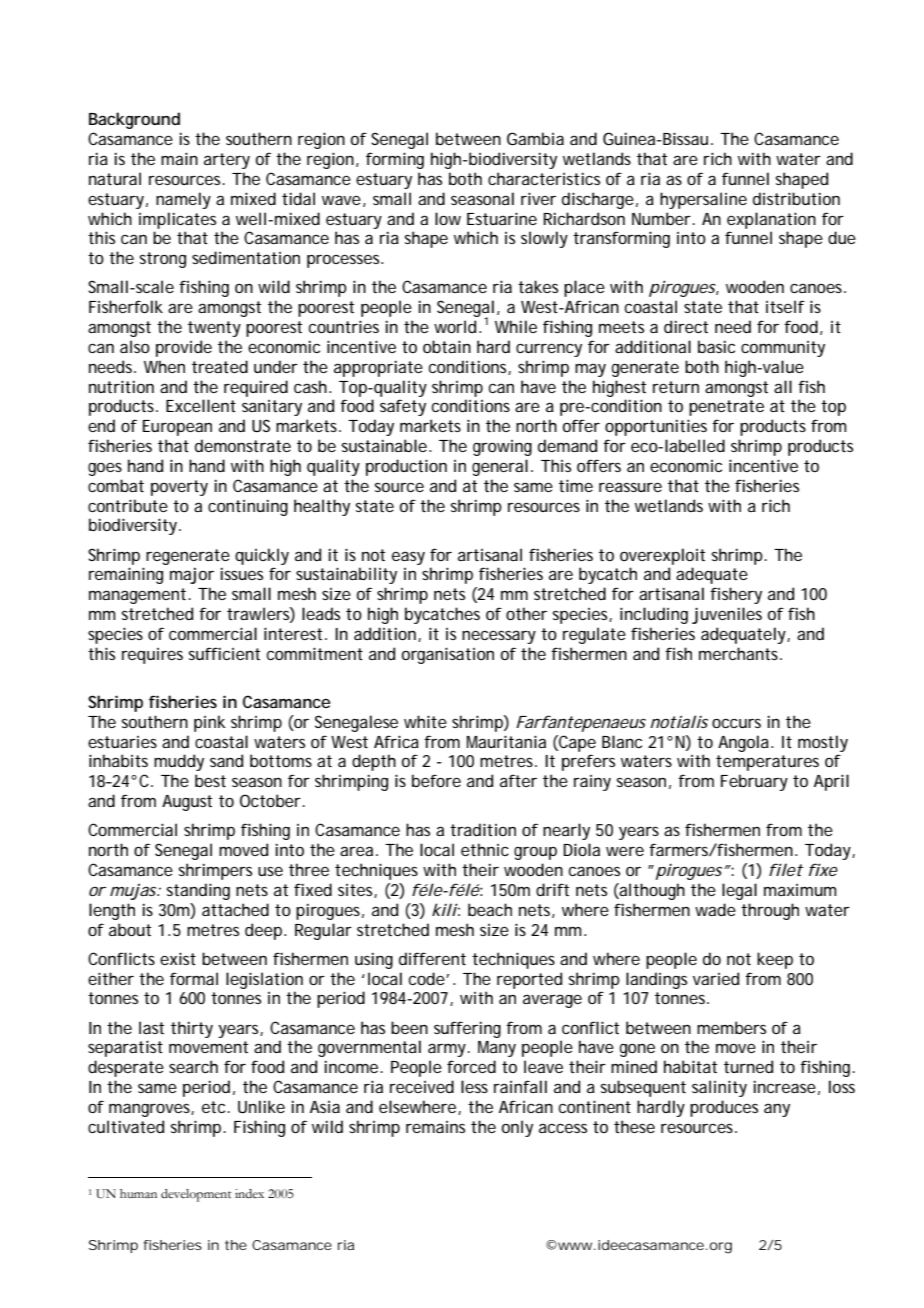  What do you see at coordinates (196, 1195) in the document?
I see `development` at bounding box center [196, 1195].
